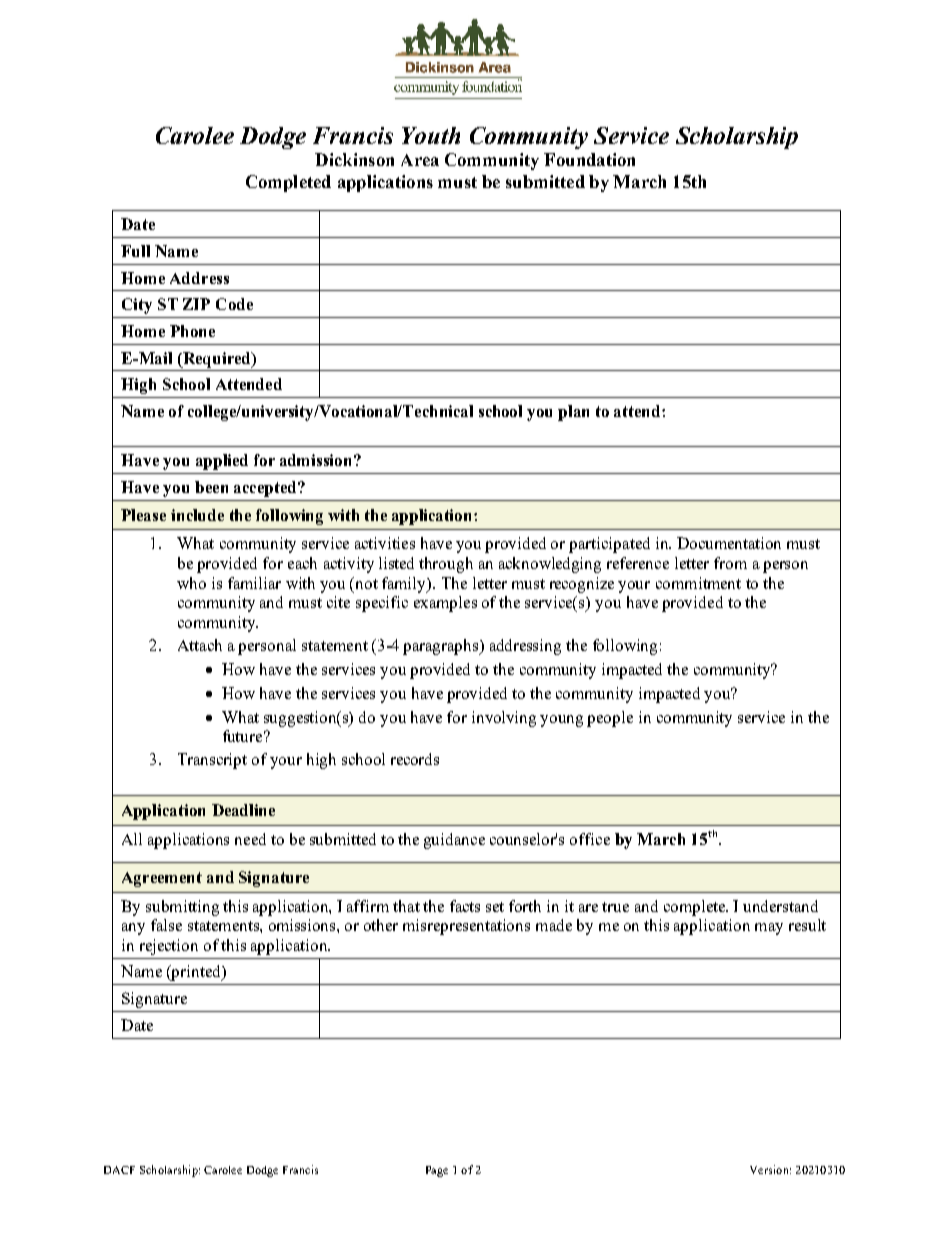  Describe the element at coordinates (420, 160) in the screenshot. I see `Area` at that location.
